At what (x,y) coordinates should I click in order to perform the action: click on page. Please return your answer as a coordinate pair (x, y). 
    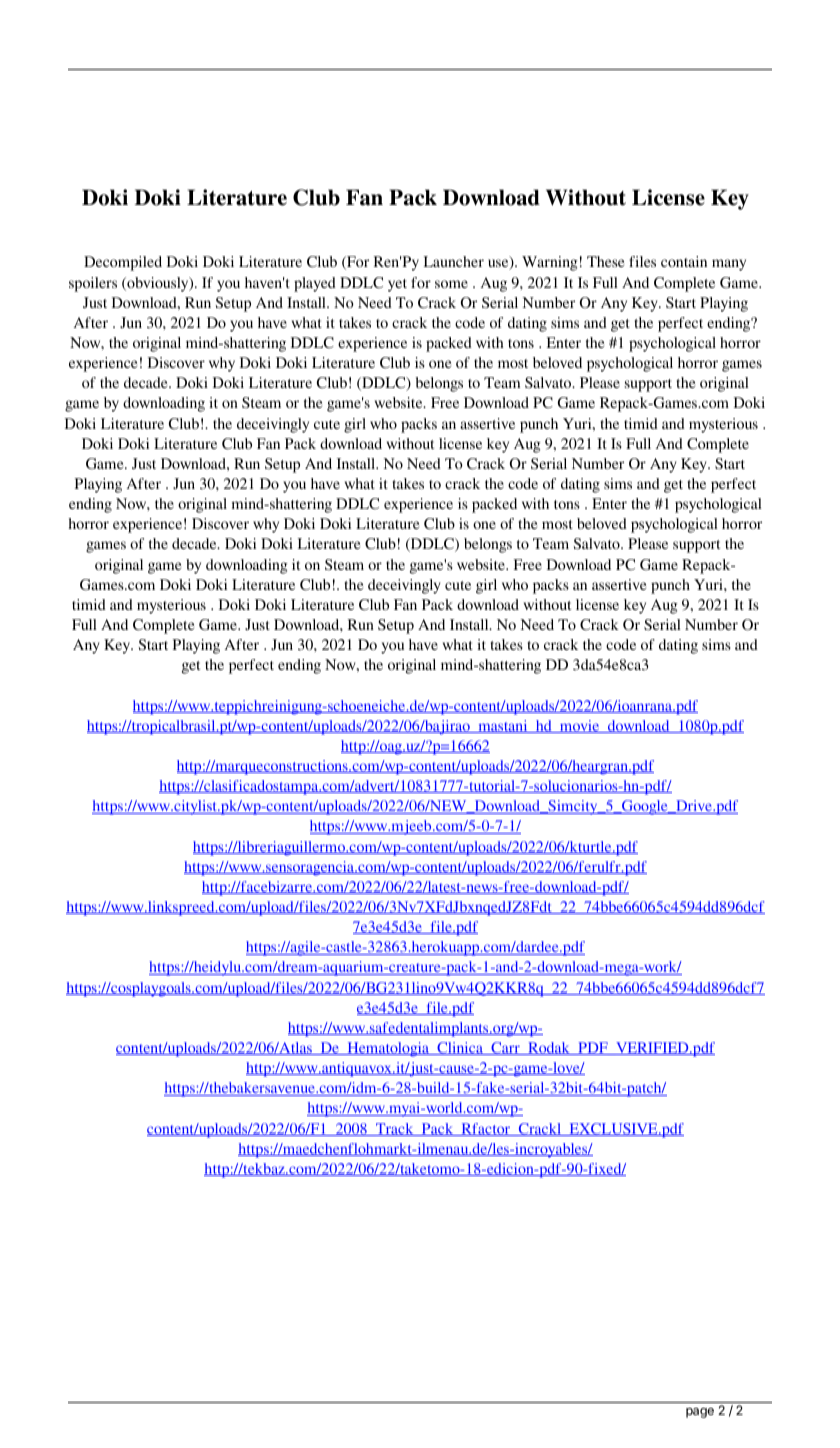
    Looking at the image, I should click on (700, 1413).
